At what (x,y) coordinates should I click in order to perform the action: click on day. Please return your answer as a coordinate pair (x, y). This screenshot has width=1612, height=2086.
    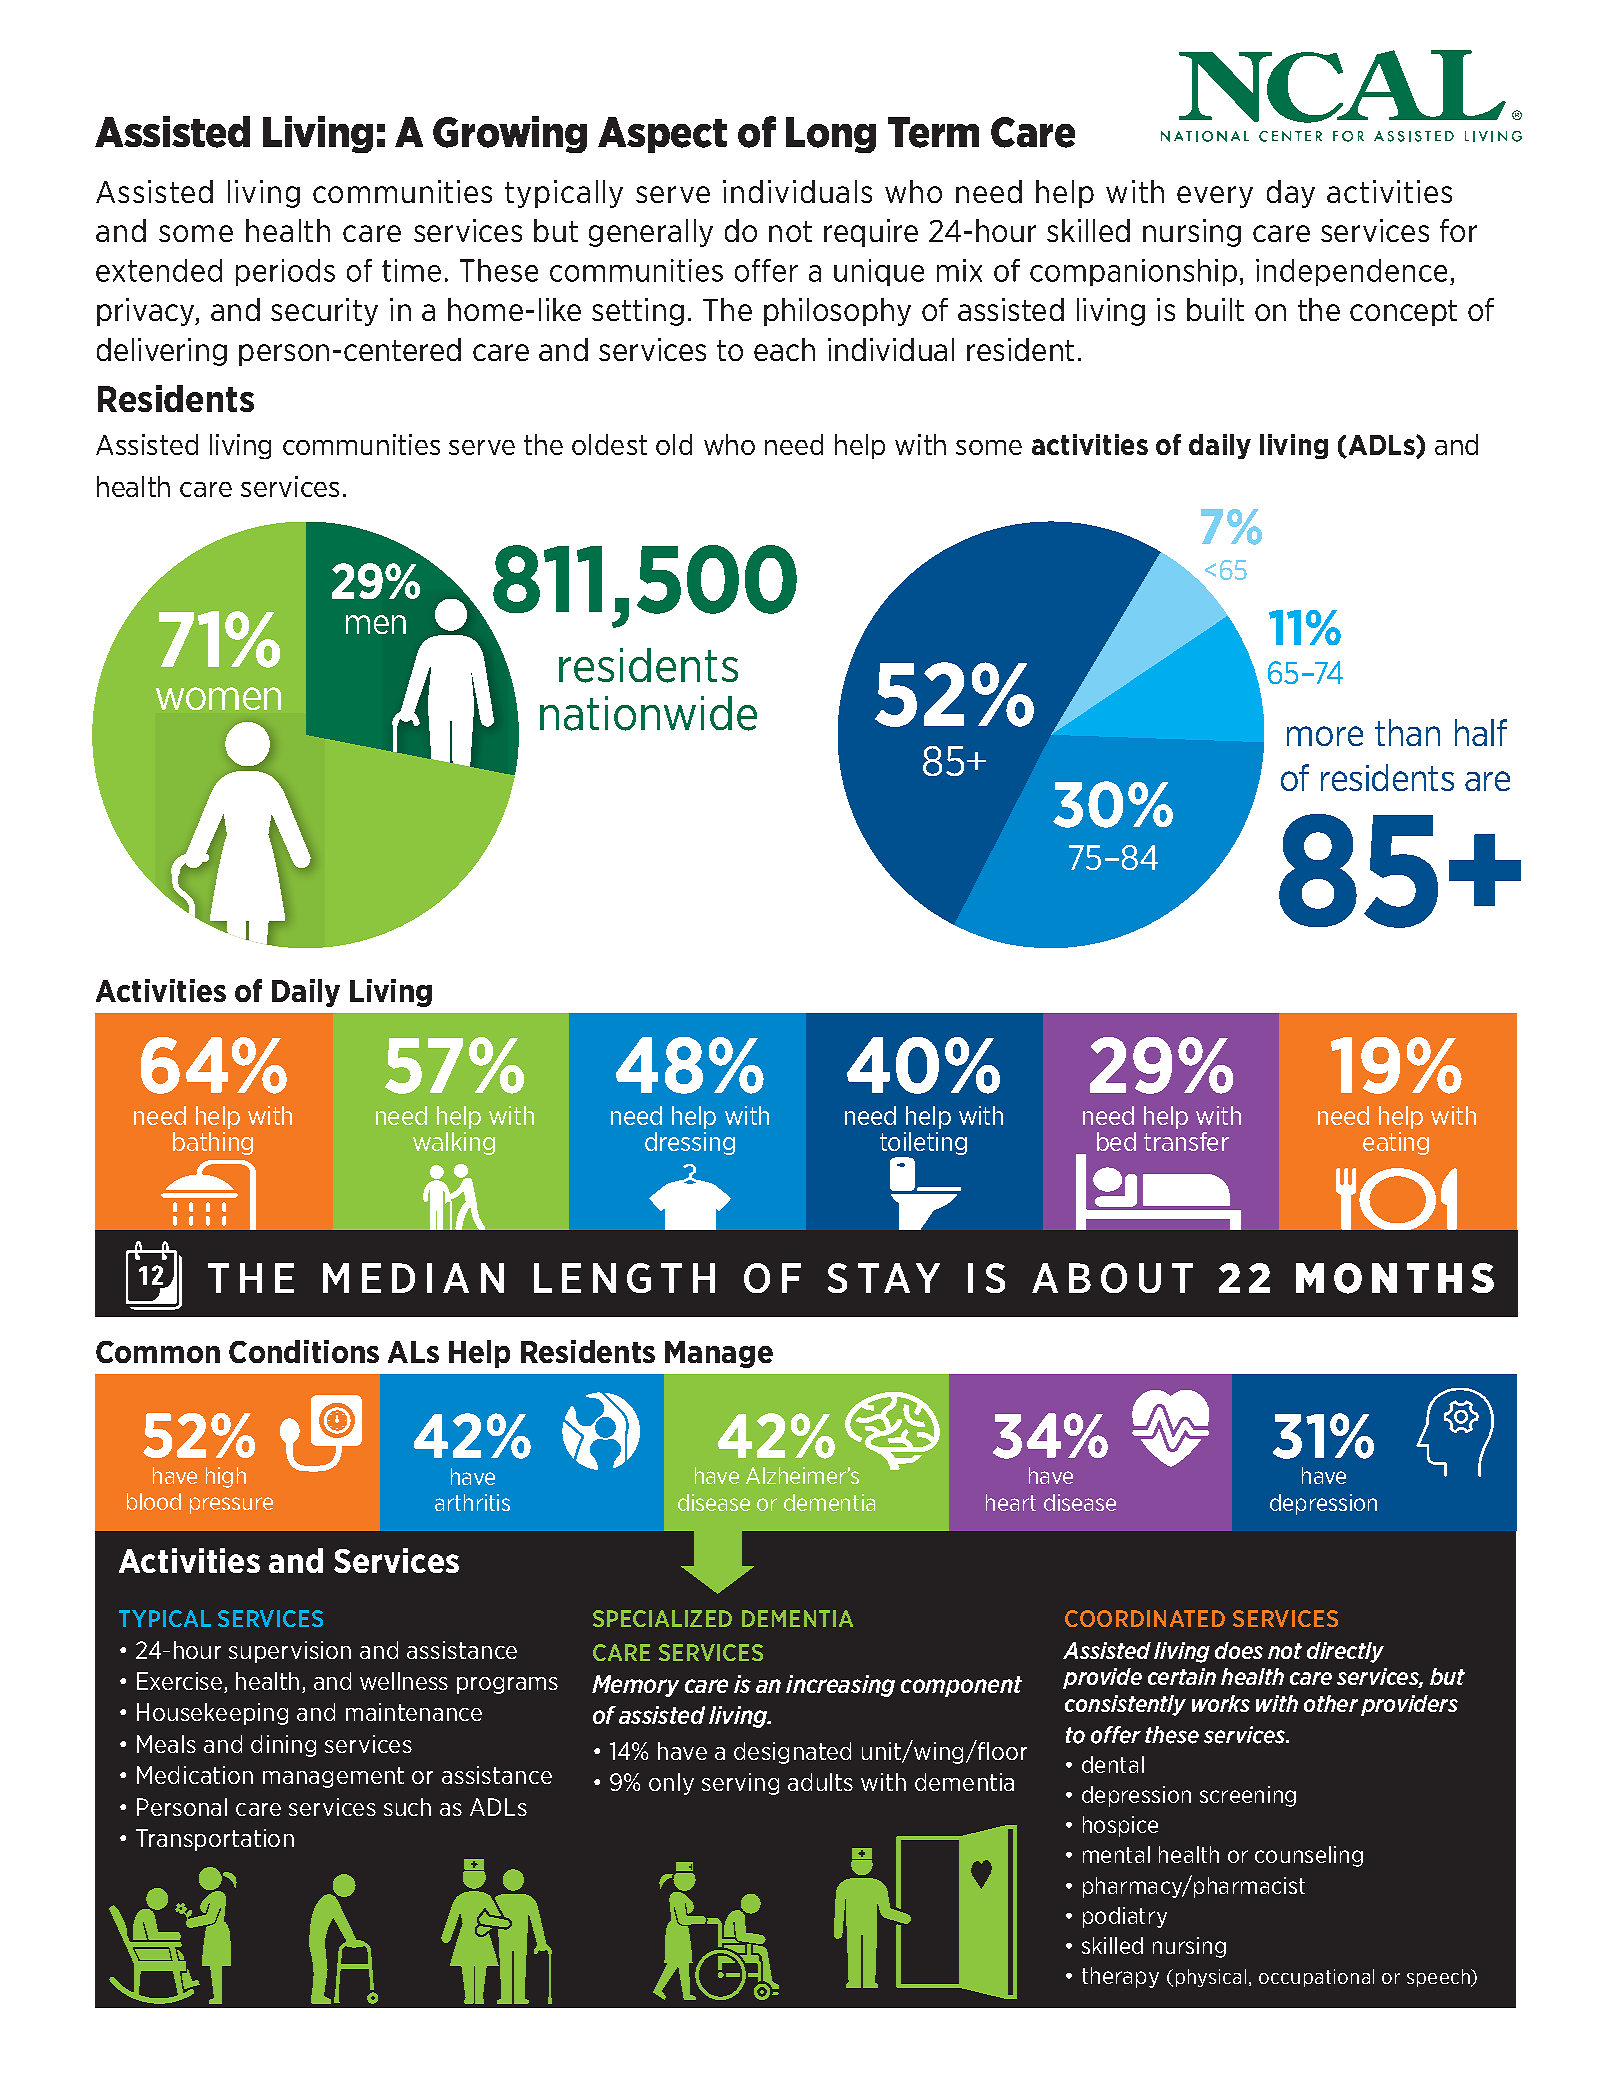
    Looking at the image, I should click on (1291, 194).
